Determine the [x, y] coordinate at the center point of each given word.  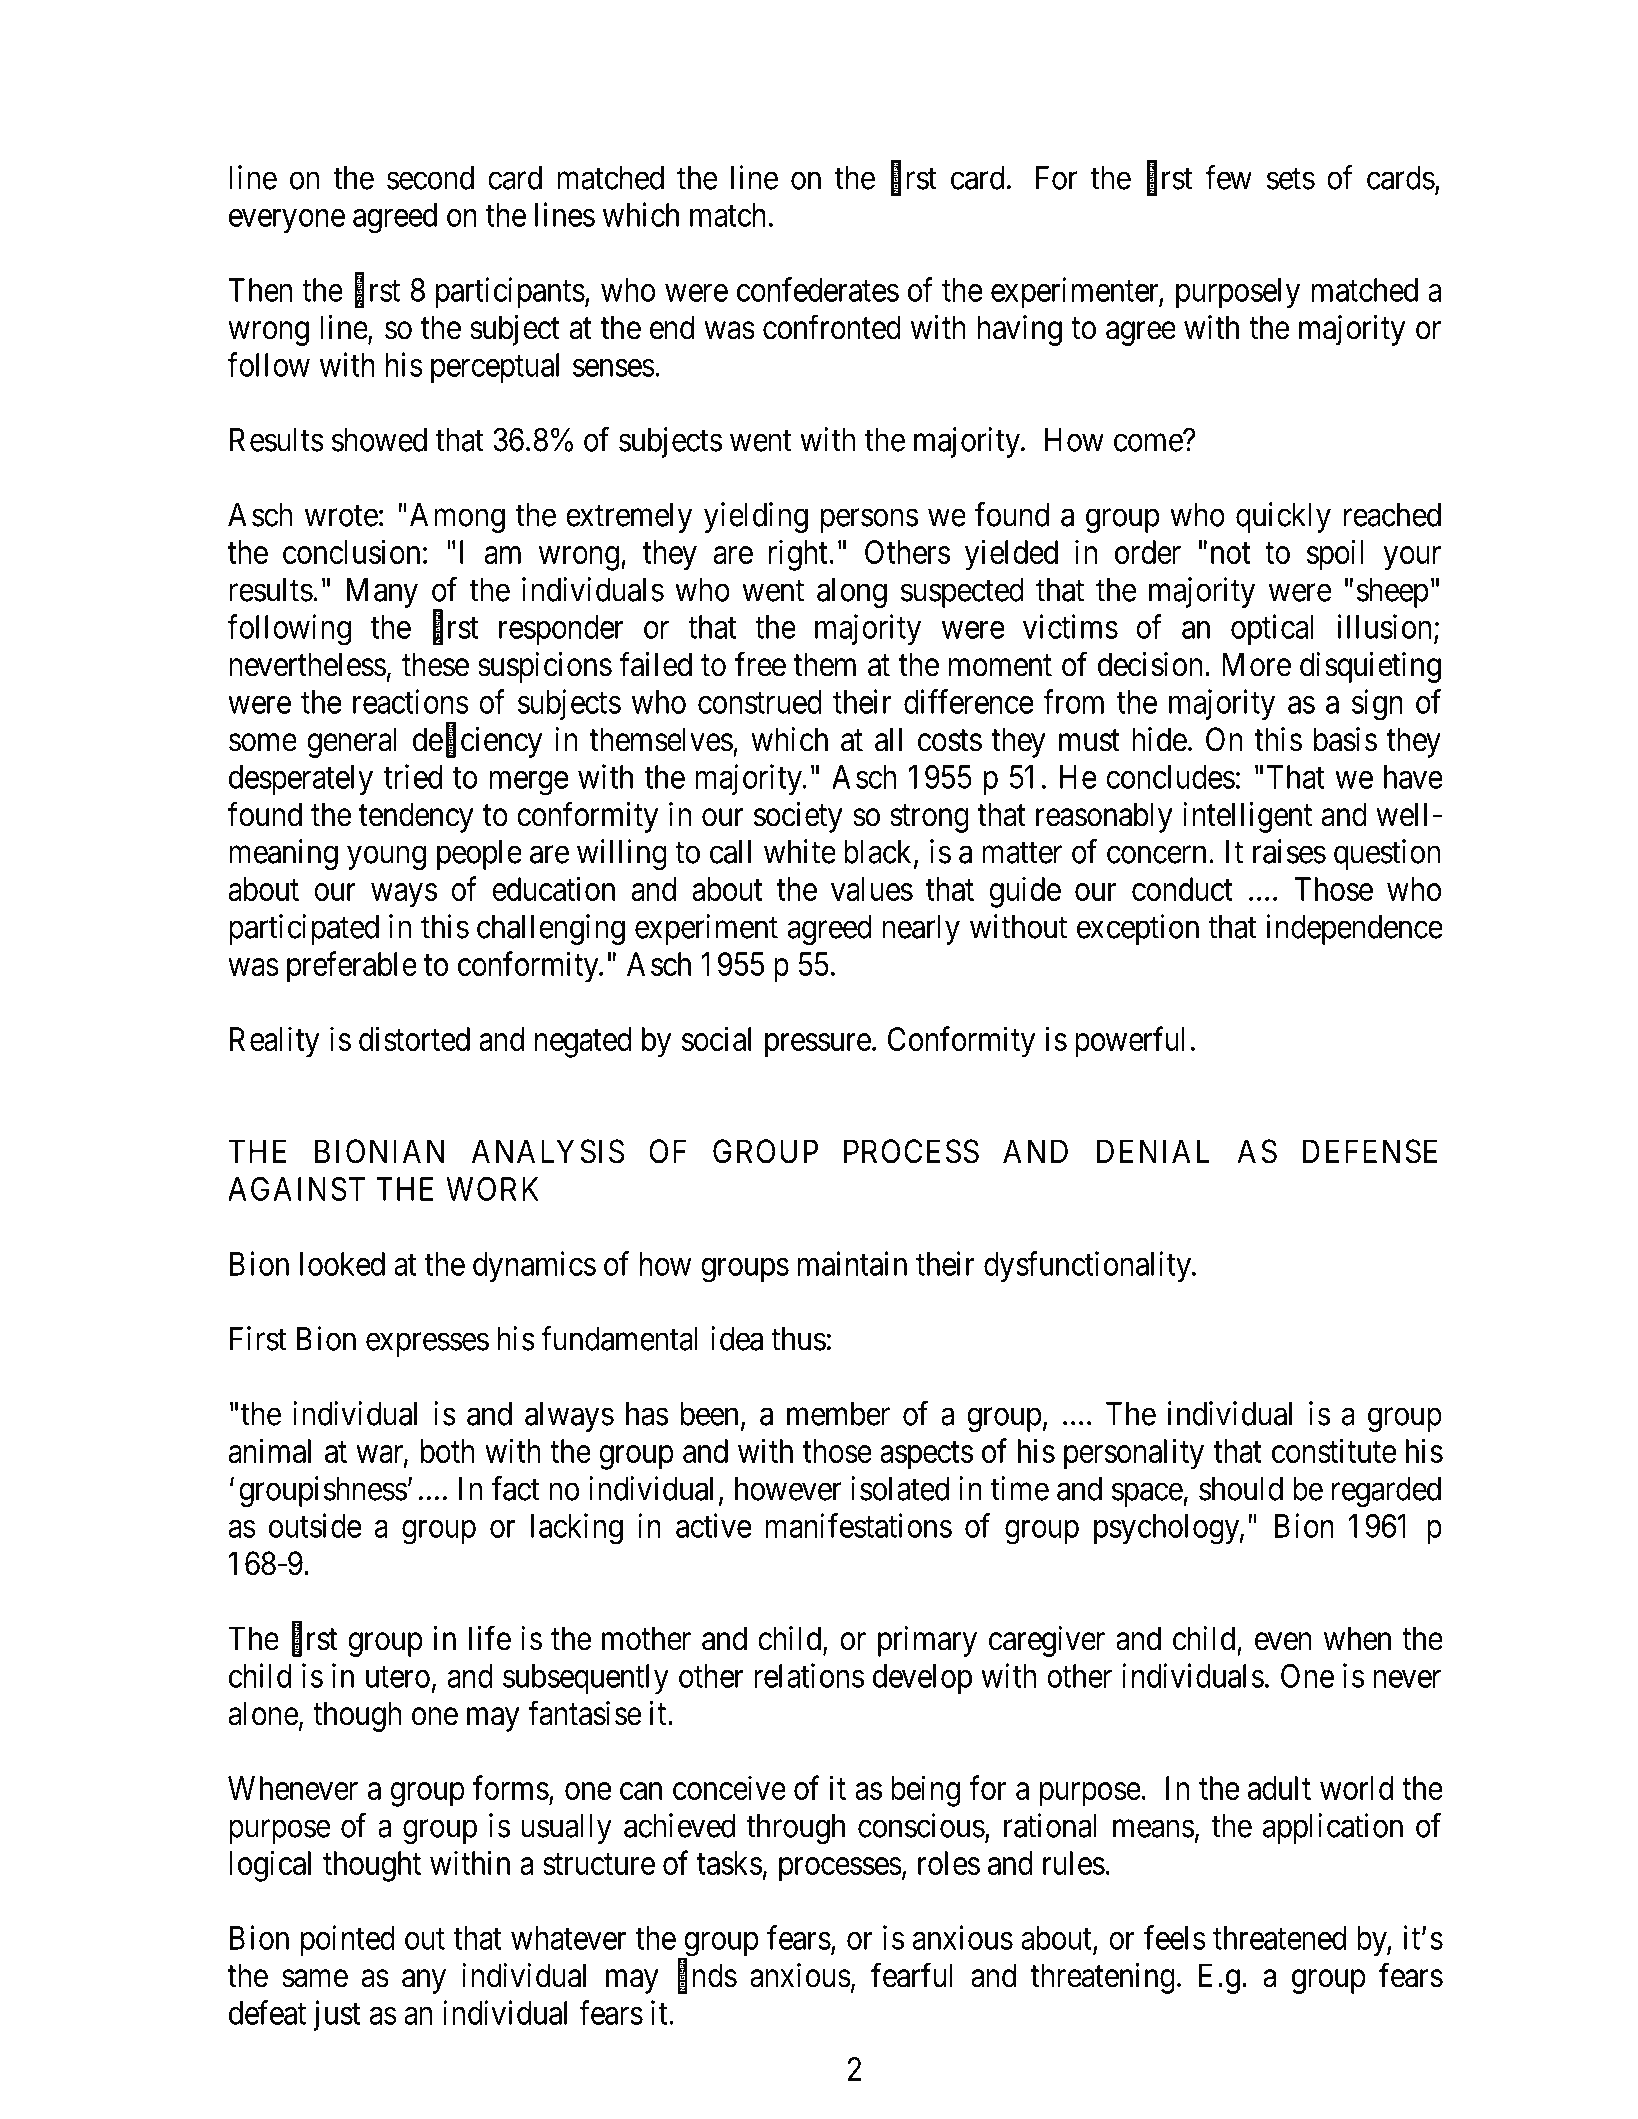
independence [1355, 929]
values [872, 889]
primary [927, 1641]
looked [342, 1264]
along [852, 593]
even [1283, 1642]
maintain [852, 1263]
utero [398, 1677]
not [1230, 553]
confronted [832, 327]
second [430, 178]
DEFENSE [1370, 1151]
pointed [348, 1940]
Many [382, 593]
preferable [352, 967]
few [1228, 177]
